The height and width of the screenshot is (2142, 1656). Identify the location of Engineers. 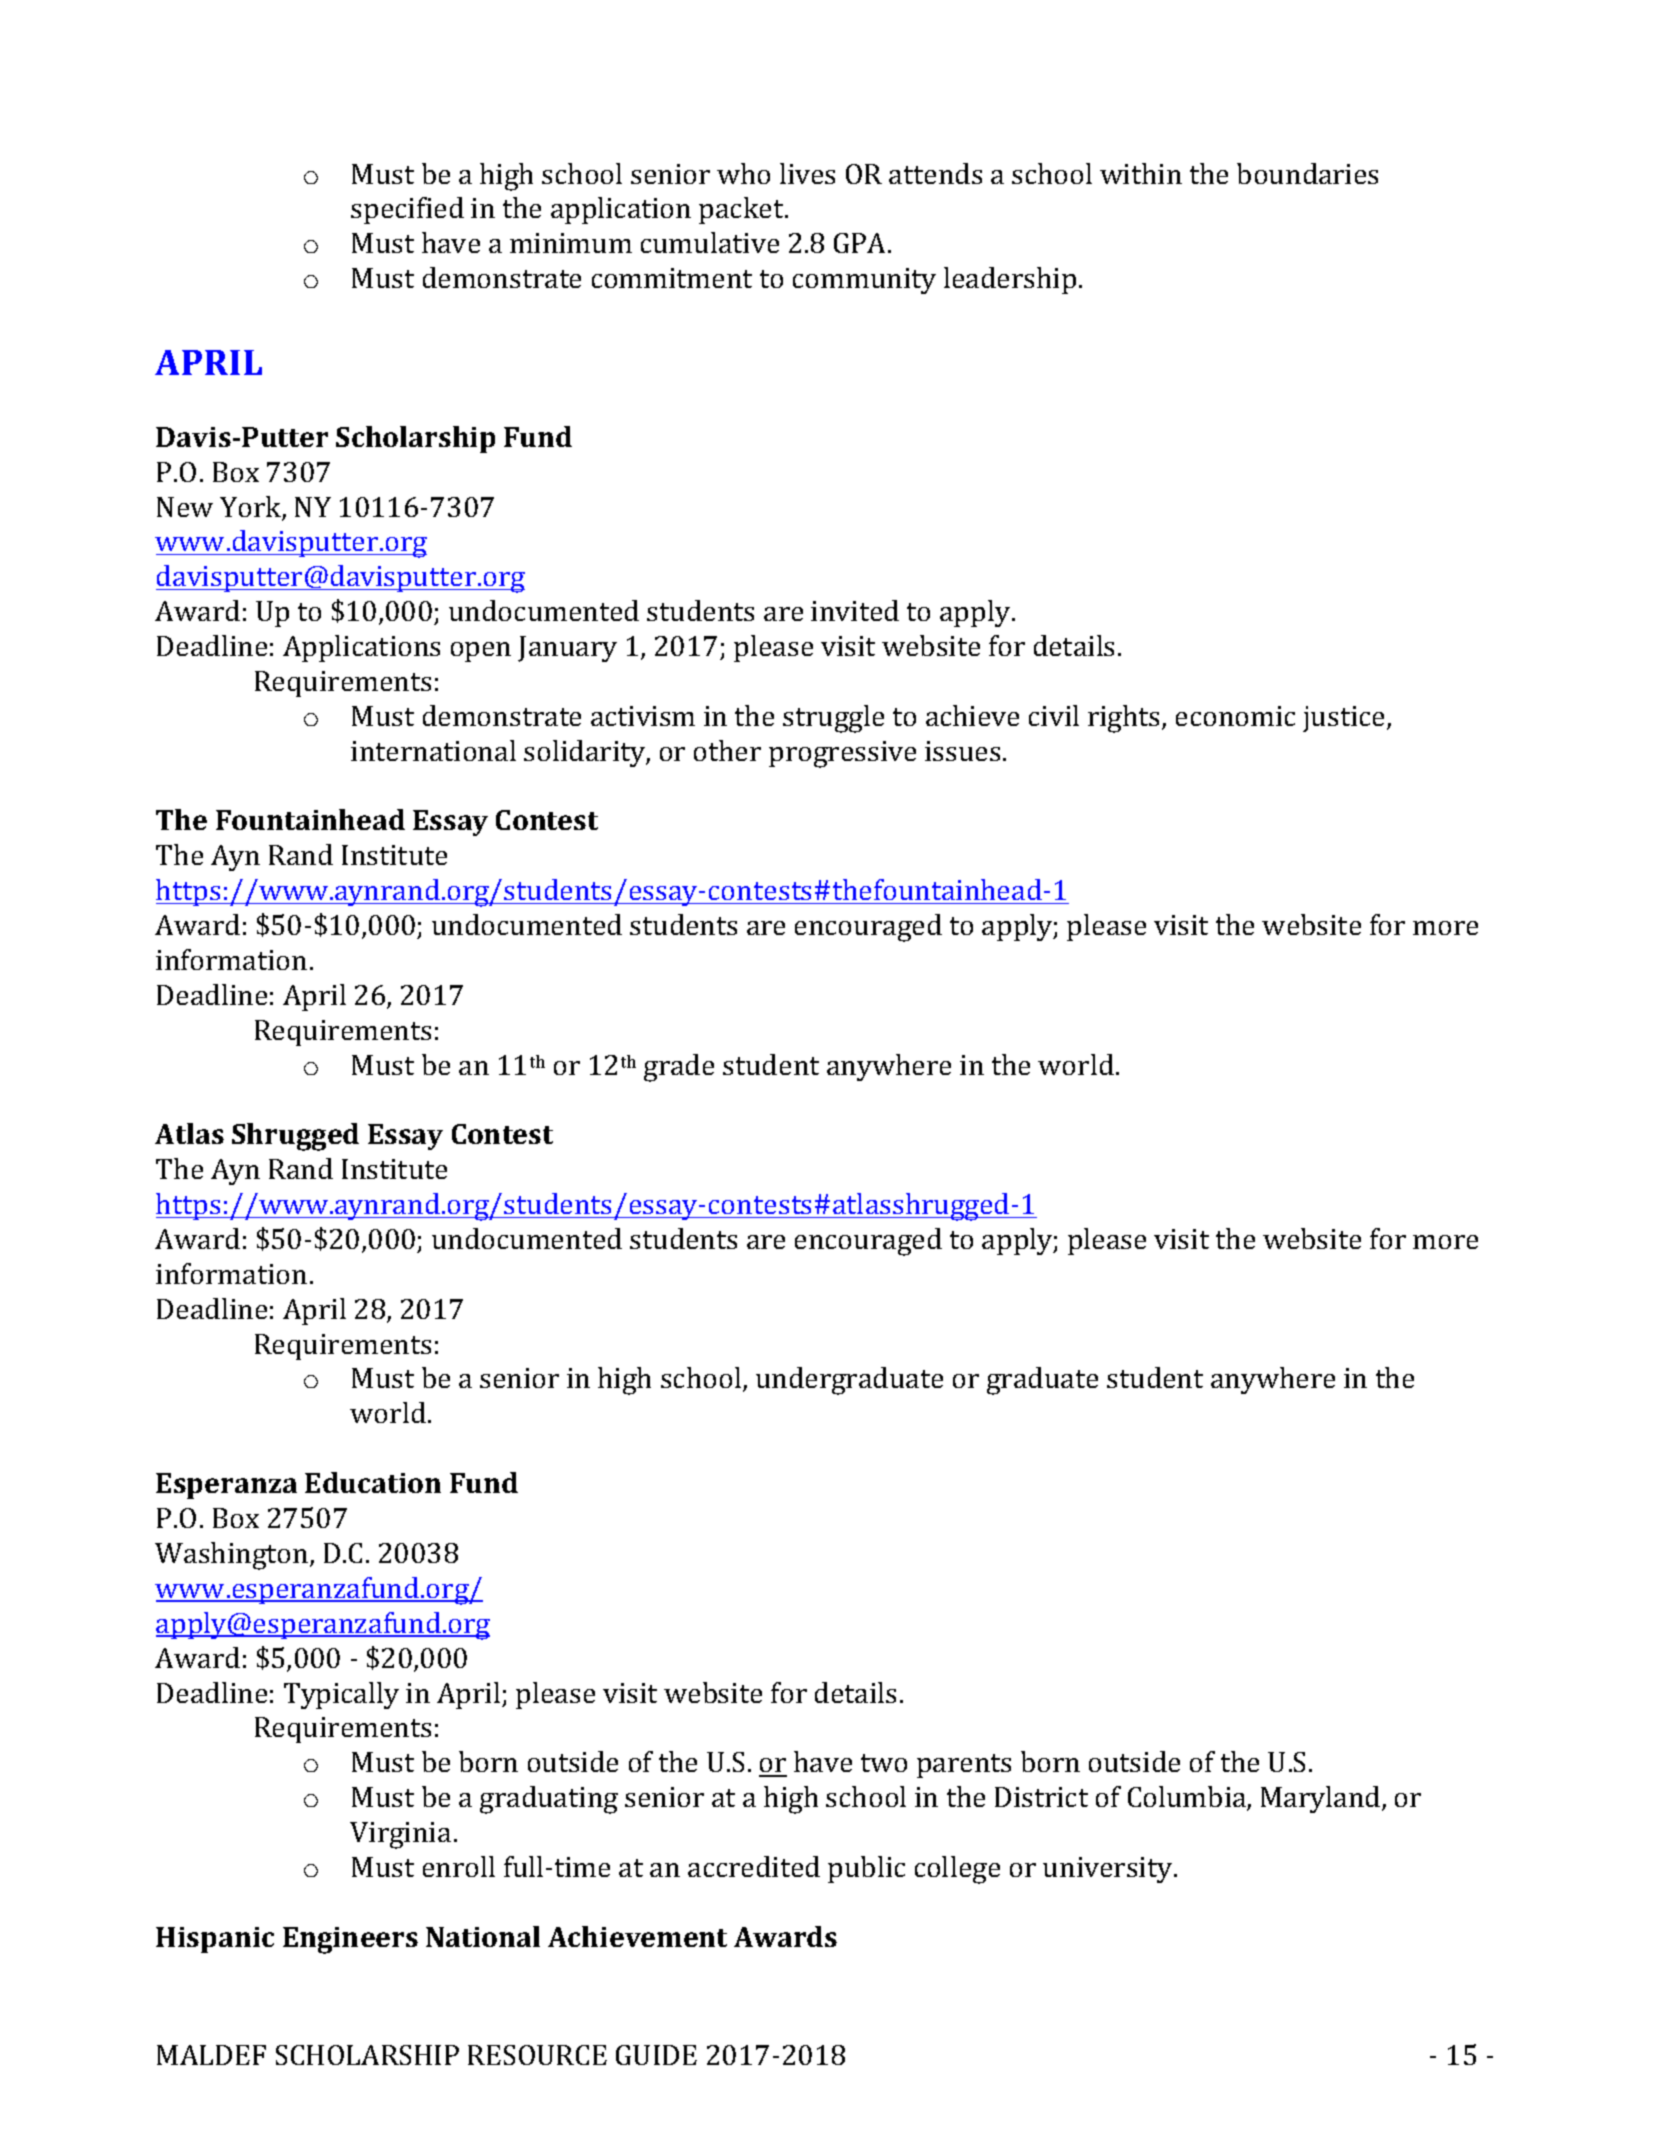
(350, 1940).
